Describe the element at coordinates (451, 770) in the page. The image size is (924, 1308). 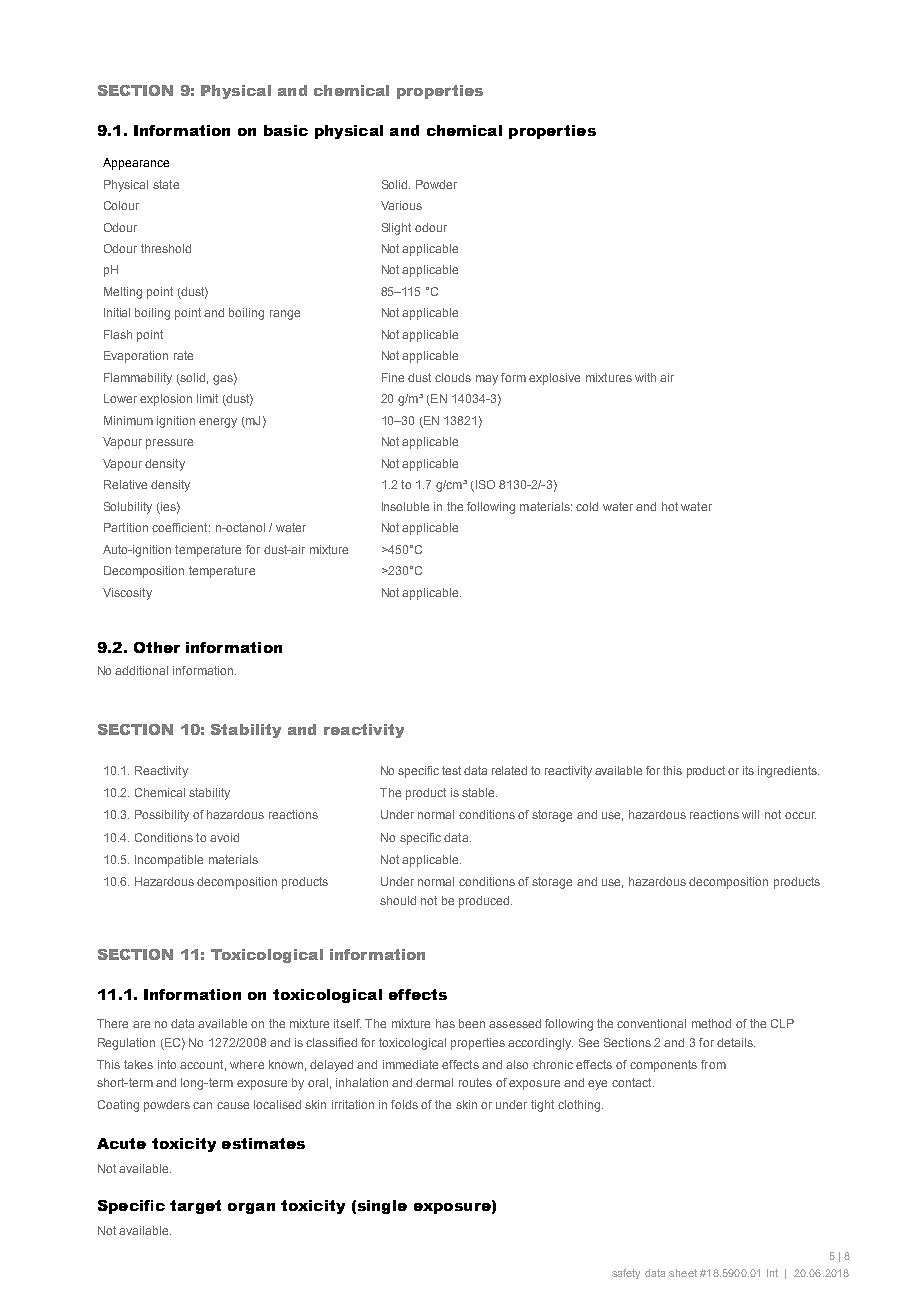
I see `test` at that location.
